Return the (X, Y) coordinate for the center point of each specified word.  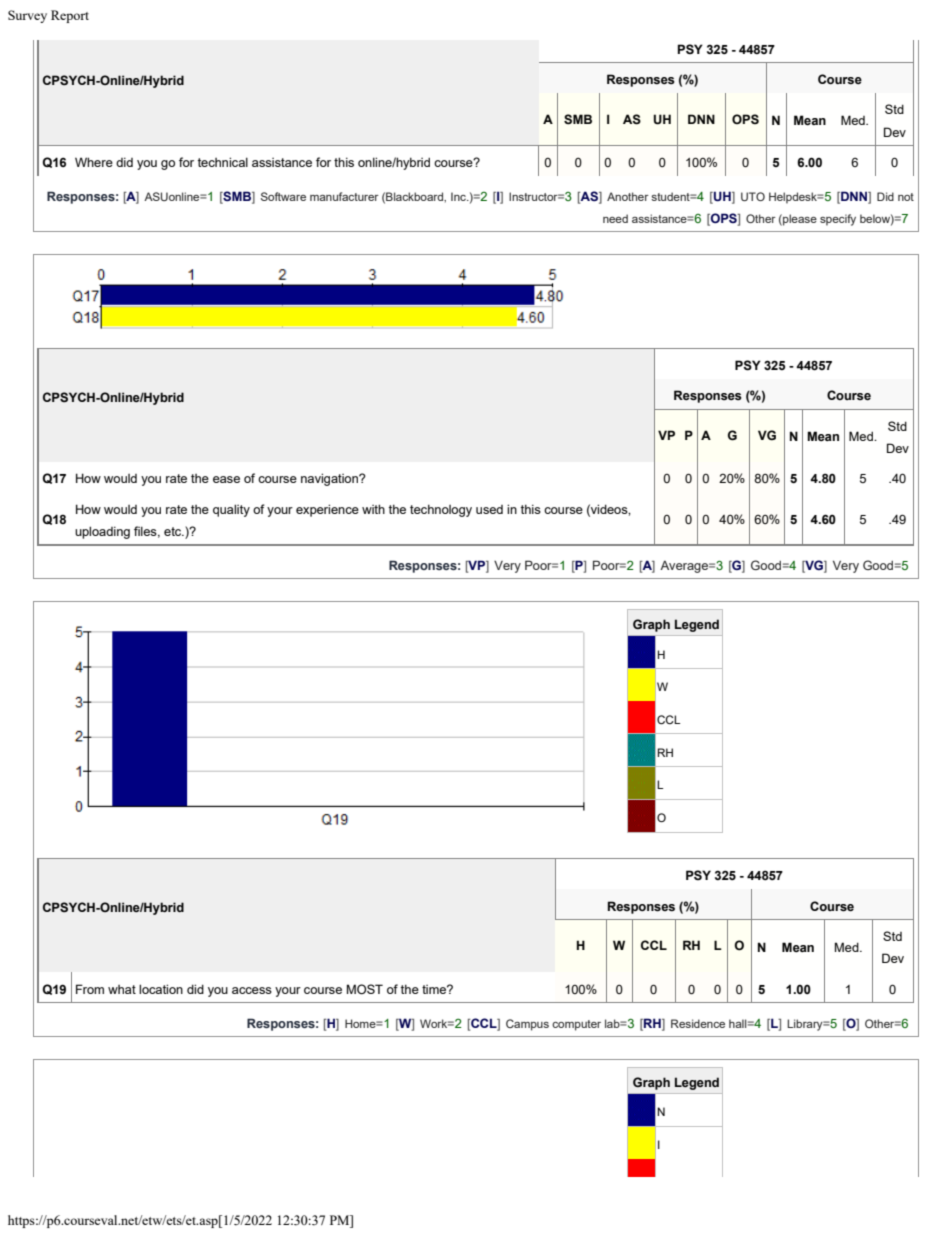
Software (283, 196)
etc (174, 531)
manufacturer (344, 196)
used (489, 509)
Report (70, 16)
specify (838, 220)
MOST (365, 989)
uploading (102, 532)
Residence (698, 1023)
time (435, 989)
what (122, 989)
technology (441, 510)
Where (94, 162)
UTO (753, 196)
